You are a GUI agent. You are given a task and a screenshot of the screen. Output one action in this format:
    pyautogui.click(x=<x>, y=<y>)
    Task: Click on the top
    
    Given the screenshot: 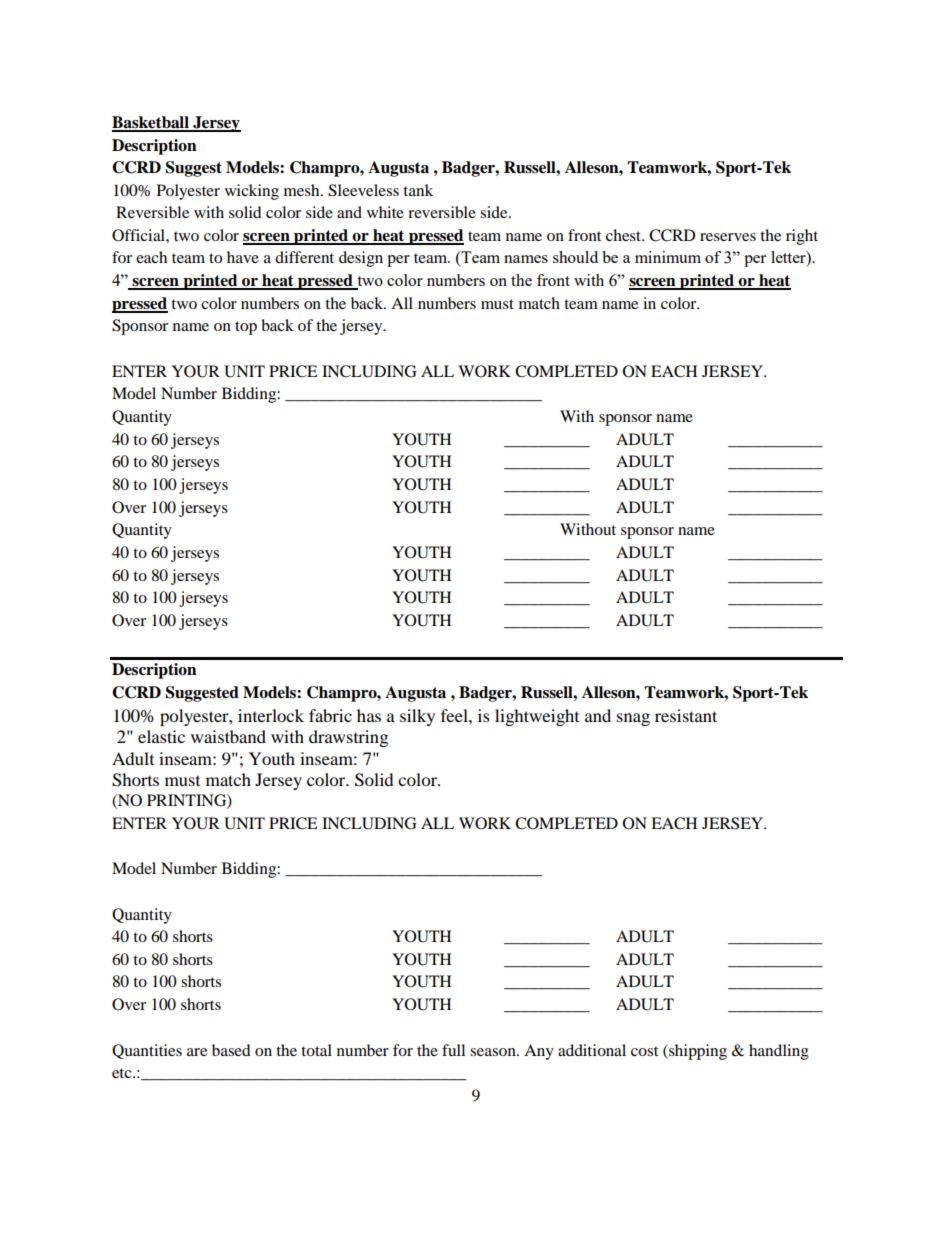 What is the action you would take?
    pyautogui.click(x=246, y=328)
